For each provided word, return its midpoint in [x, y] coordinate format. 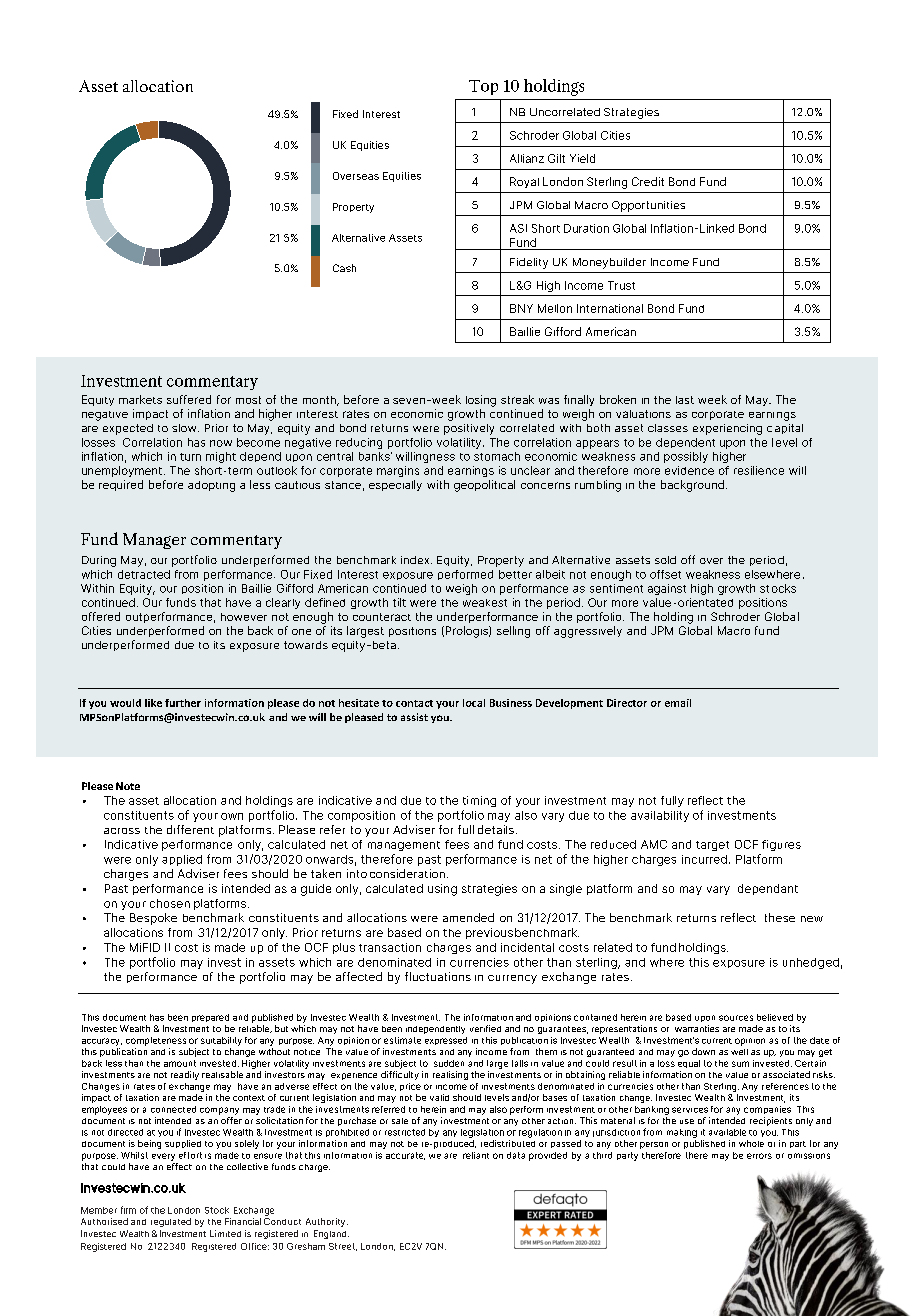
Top [483, 87]
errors [759, 1156]
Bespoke [153, 919]
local [474, 703]
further [183, 703]
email [678, 703]
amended [468, 917]
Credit [648, 181]
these [780, 917]
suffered [189, 399]
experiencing [727, 429]
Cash [344, 268]
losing [481, 401]
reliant [476, 1155]
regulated [171, 1222]
